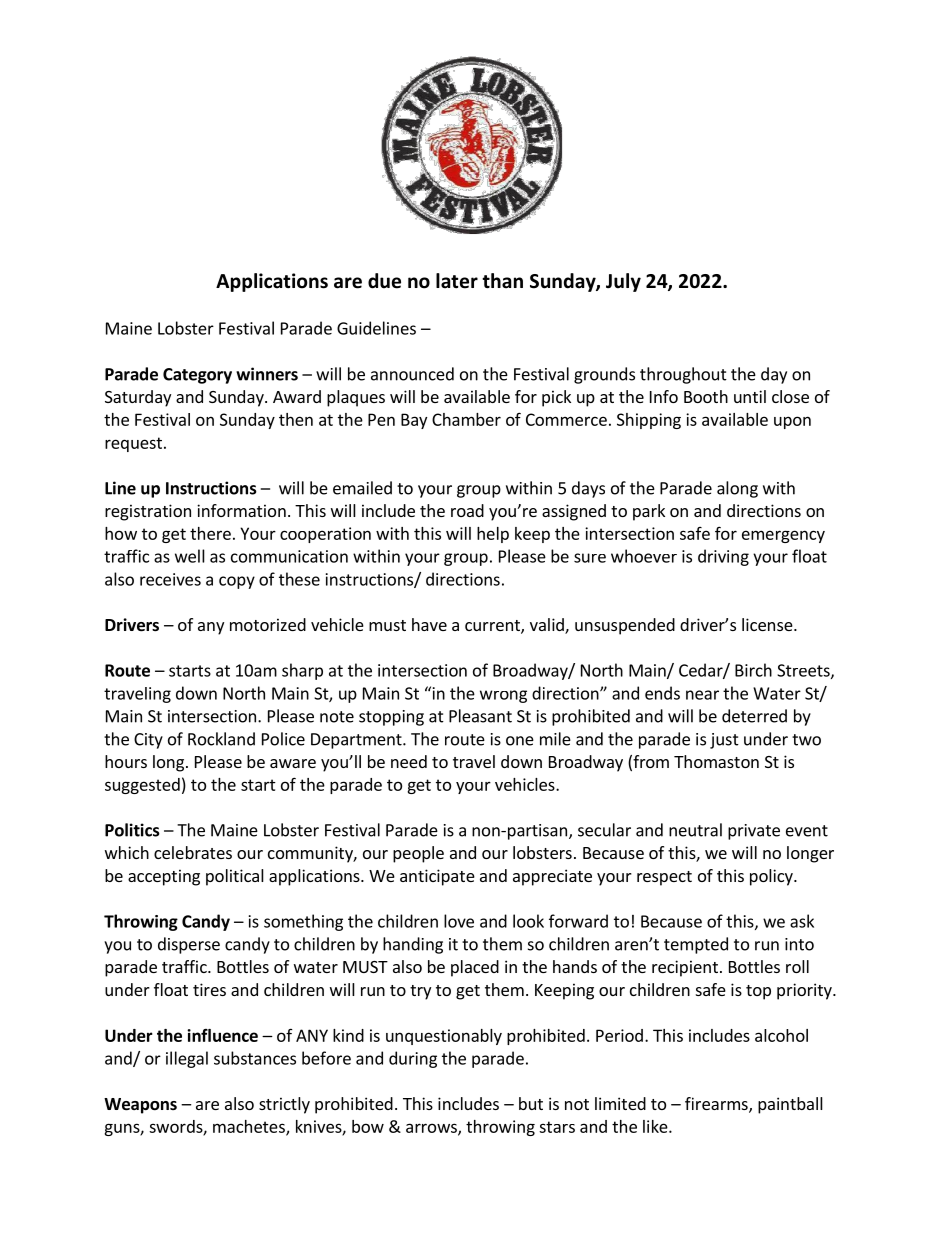  I want to click on help, so click(493, 535).
